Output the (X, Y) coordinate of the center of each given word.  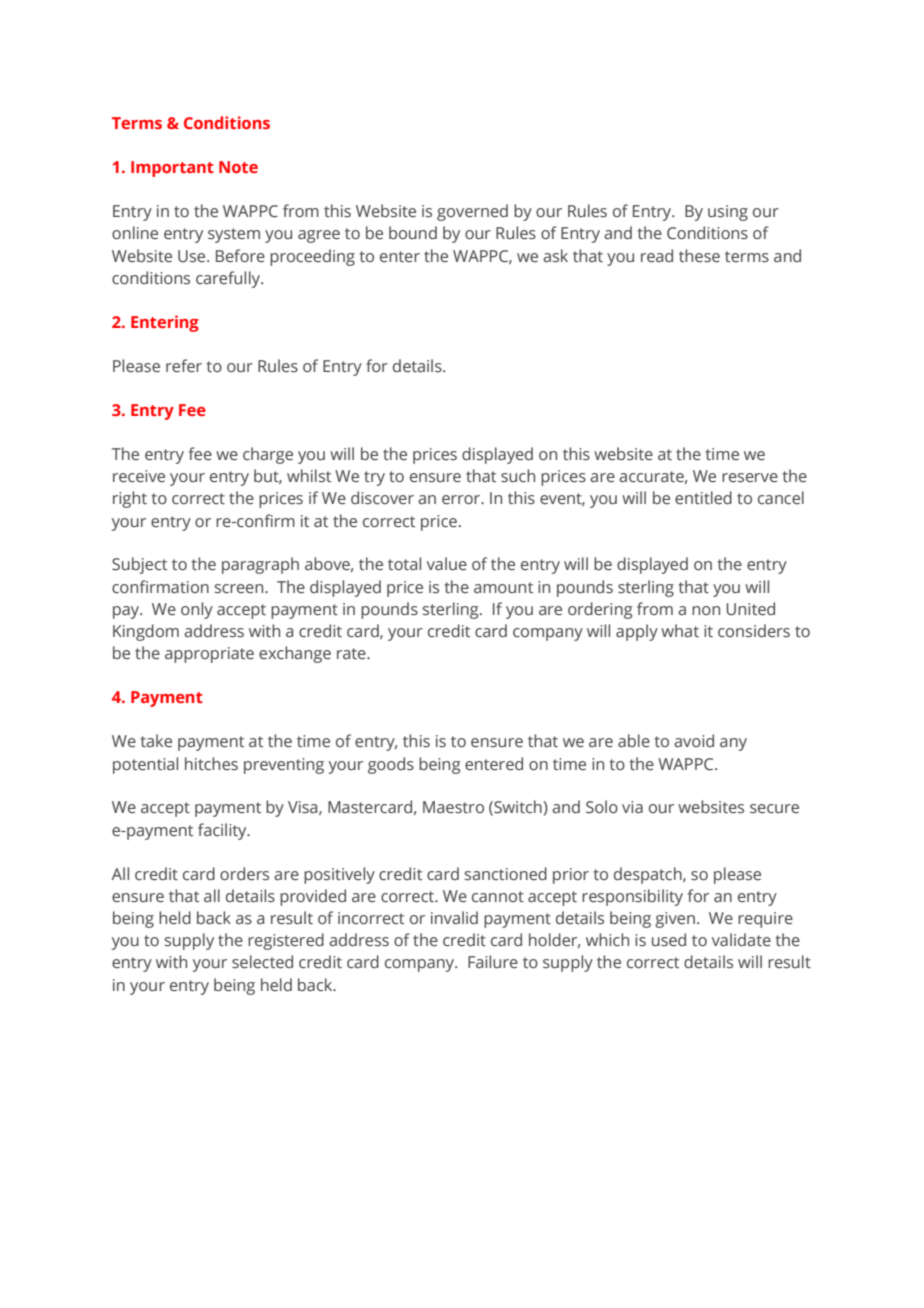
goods (391, 765)
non (706, 610)
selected (262, 962)
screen (240, 589)
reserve (750, 478)
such (518, 476)
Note (238, 167)
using (728, 213)
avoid (694, 740)
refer (184, 366)
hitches (211, 764)
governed (472, 212)
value (447, 563)
